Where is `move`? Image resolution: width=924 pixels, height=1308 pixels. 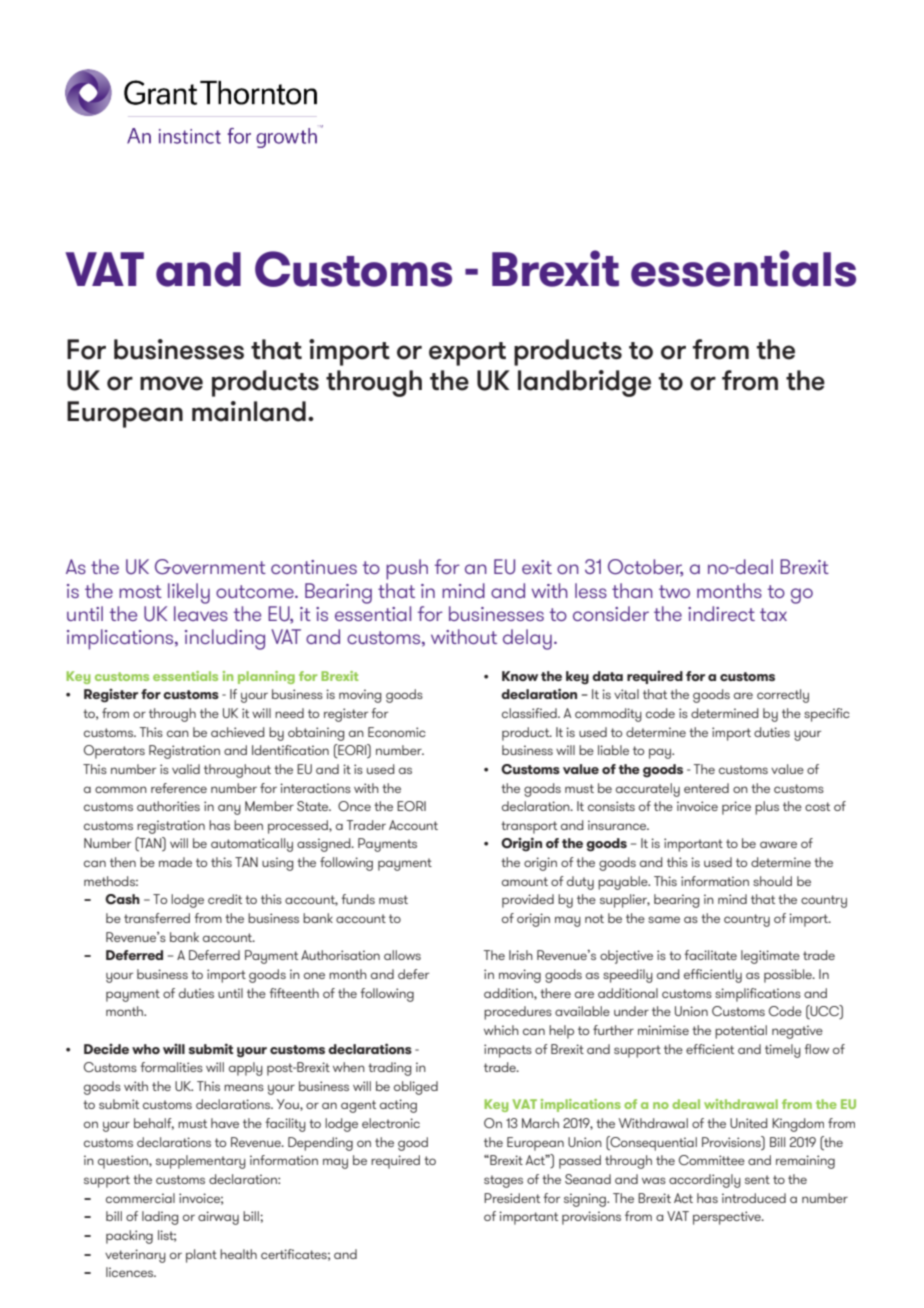
move is located at coordinates (171, 383).
